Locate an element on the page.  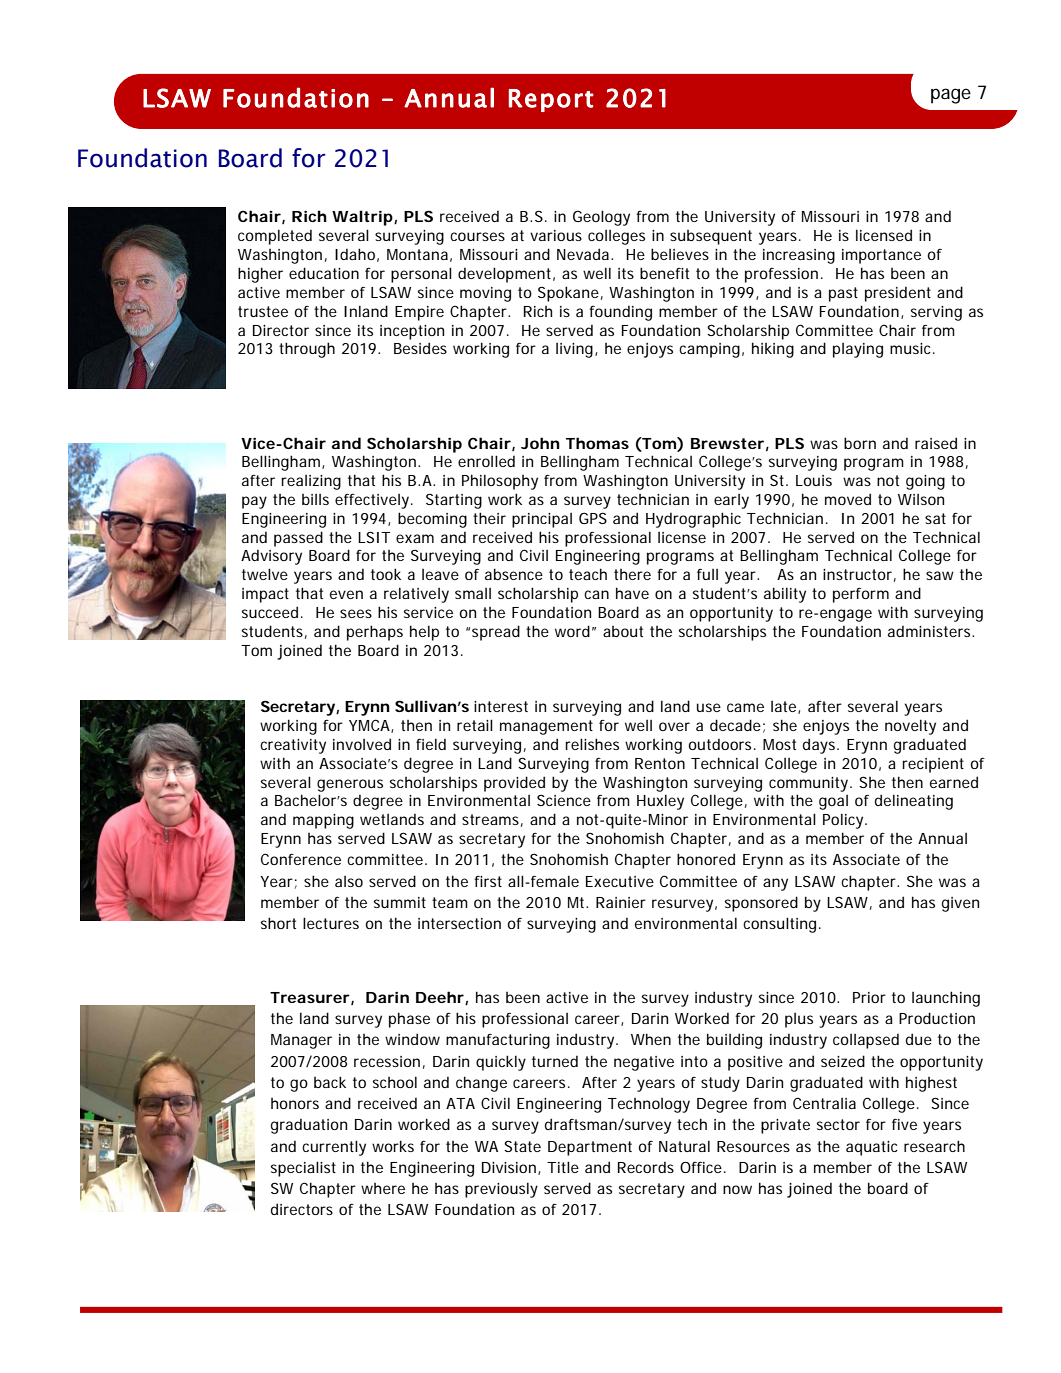
realizing is located at coordinates (311, 482).
